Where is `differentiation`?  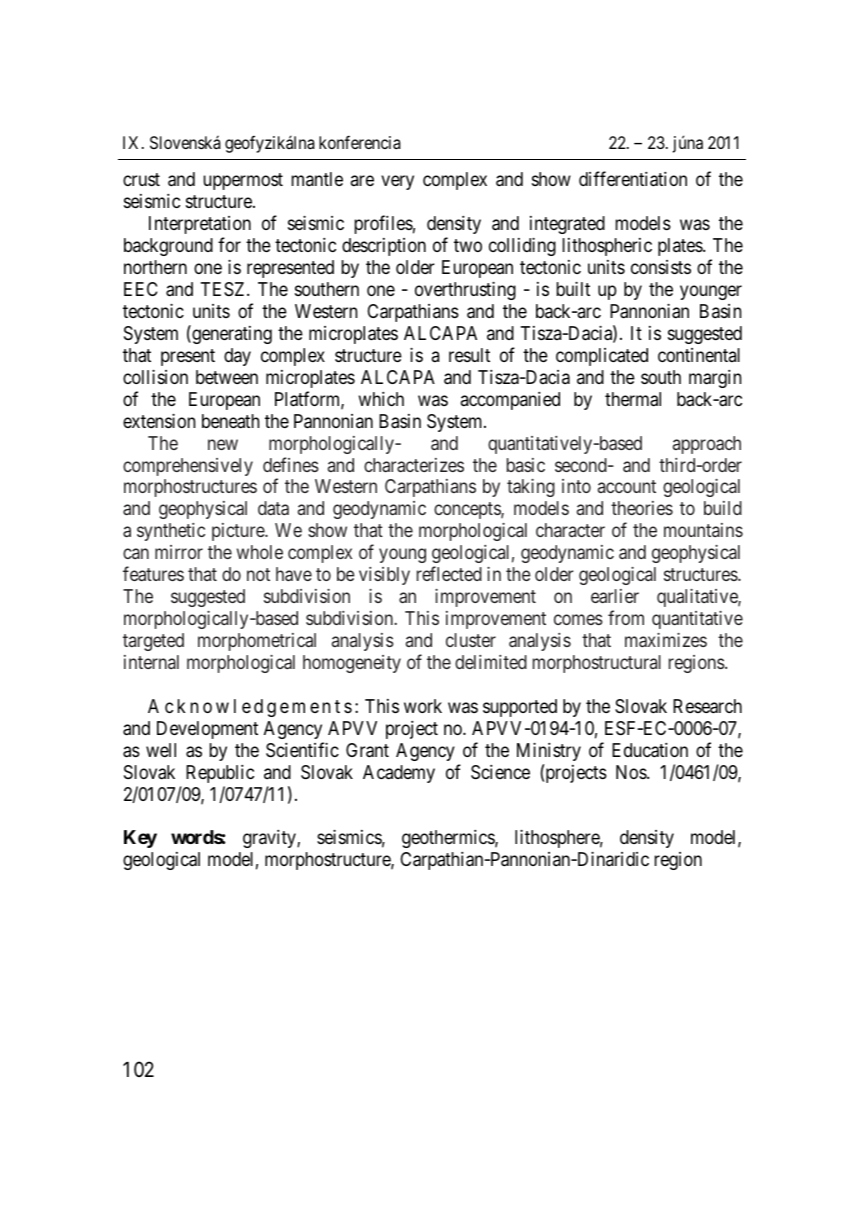 differentiation is located at coordinates (633, 179).
